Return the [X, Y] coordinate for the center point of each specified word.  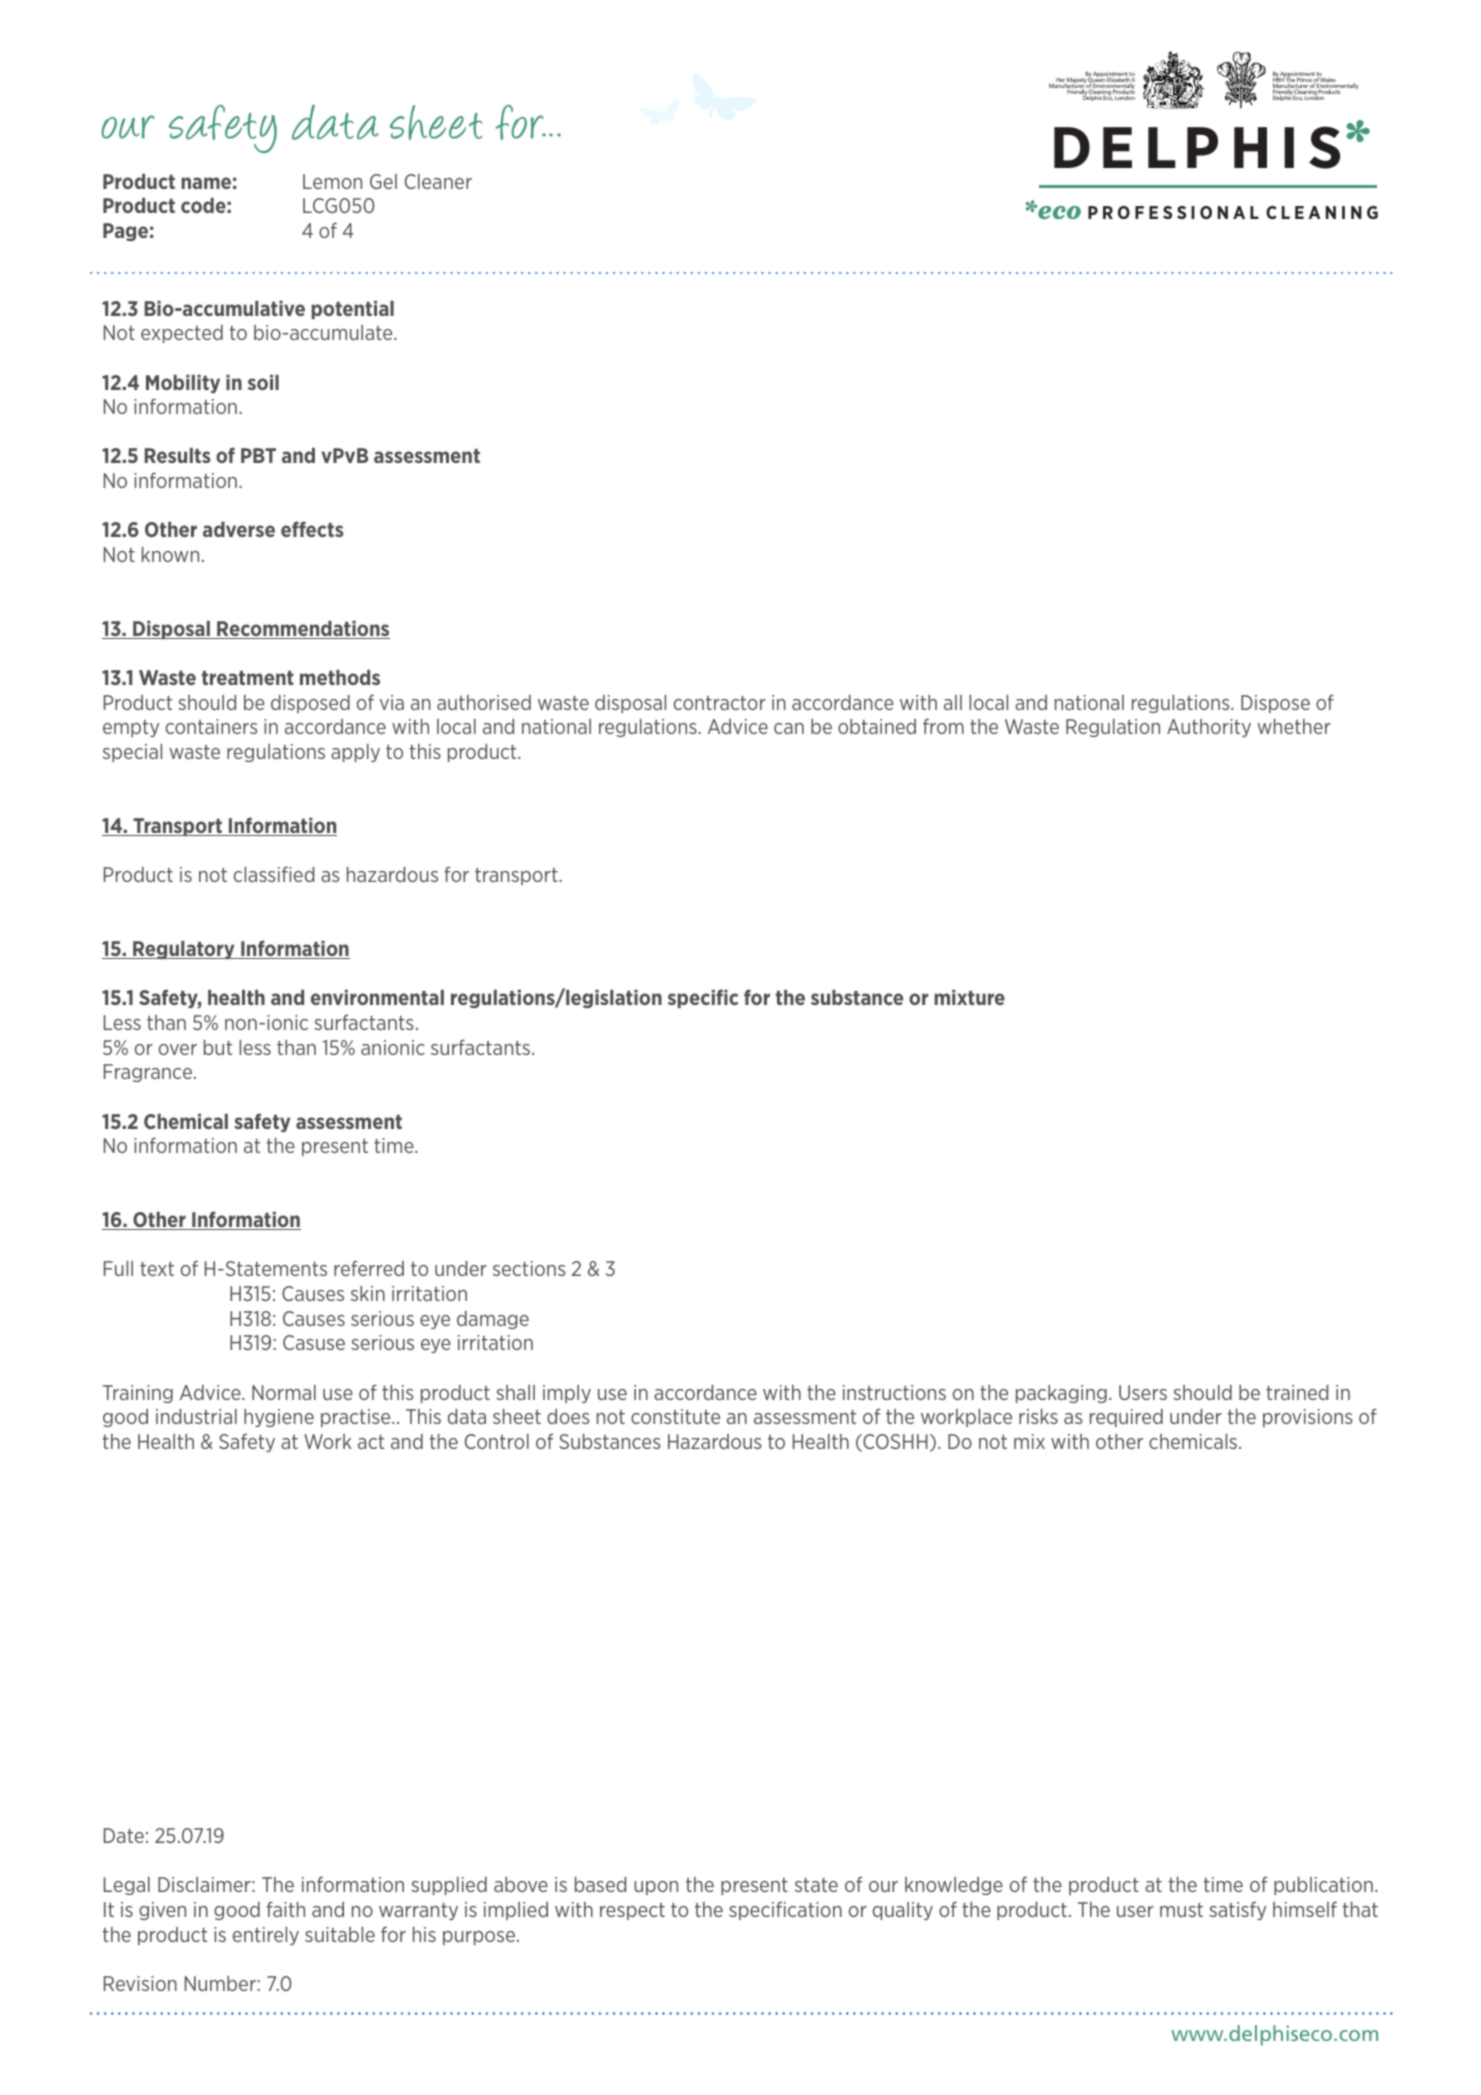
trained [1297, 1392]
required [1126, 1418]
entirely [266, 1936]
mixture [969, 997]
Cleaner [438, 181]
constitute [675, 1416]
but [218, 1047]
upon [656, 1888]
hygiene [279, 1418]
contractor [720, 703]
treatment [248, 678]
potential [352, 310]
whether [1294, 726]
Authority [1209, 728]
